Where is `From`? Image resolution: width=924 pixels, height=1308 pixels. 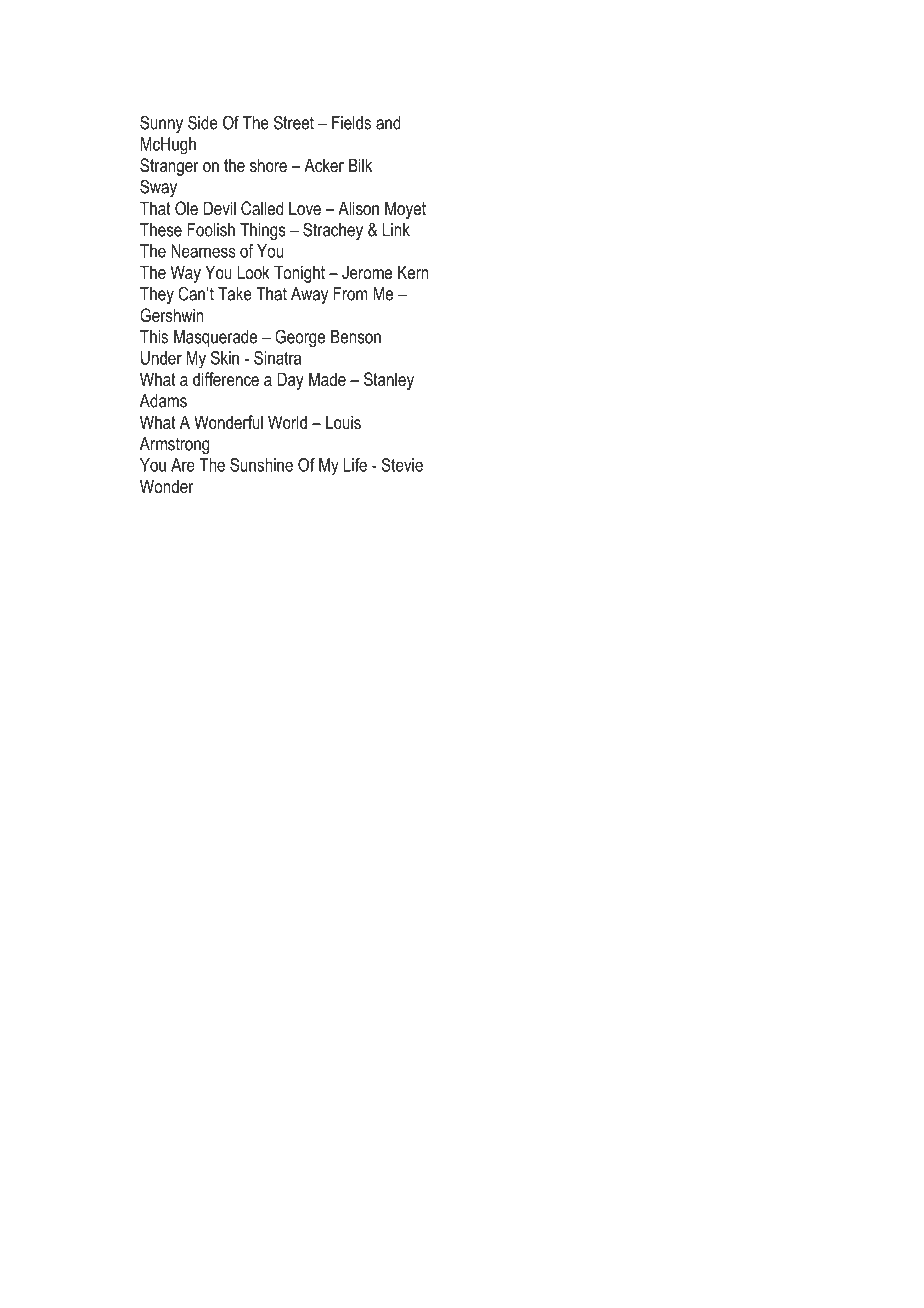 From is located at coordinates (350, 294).
